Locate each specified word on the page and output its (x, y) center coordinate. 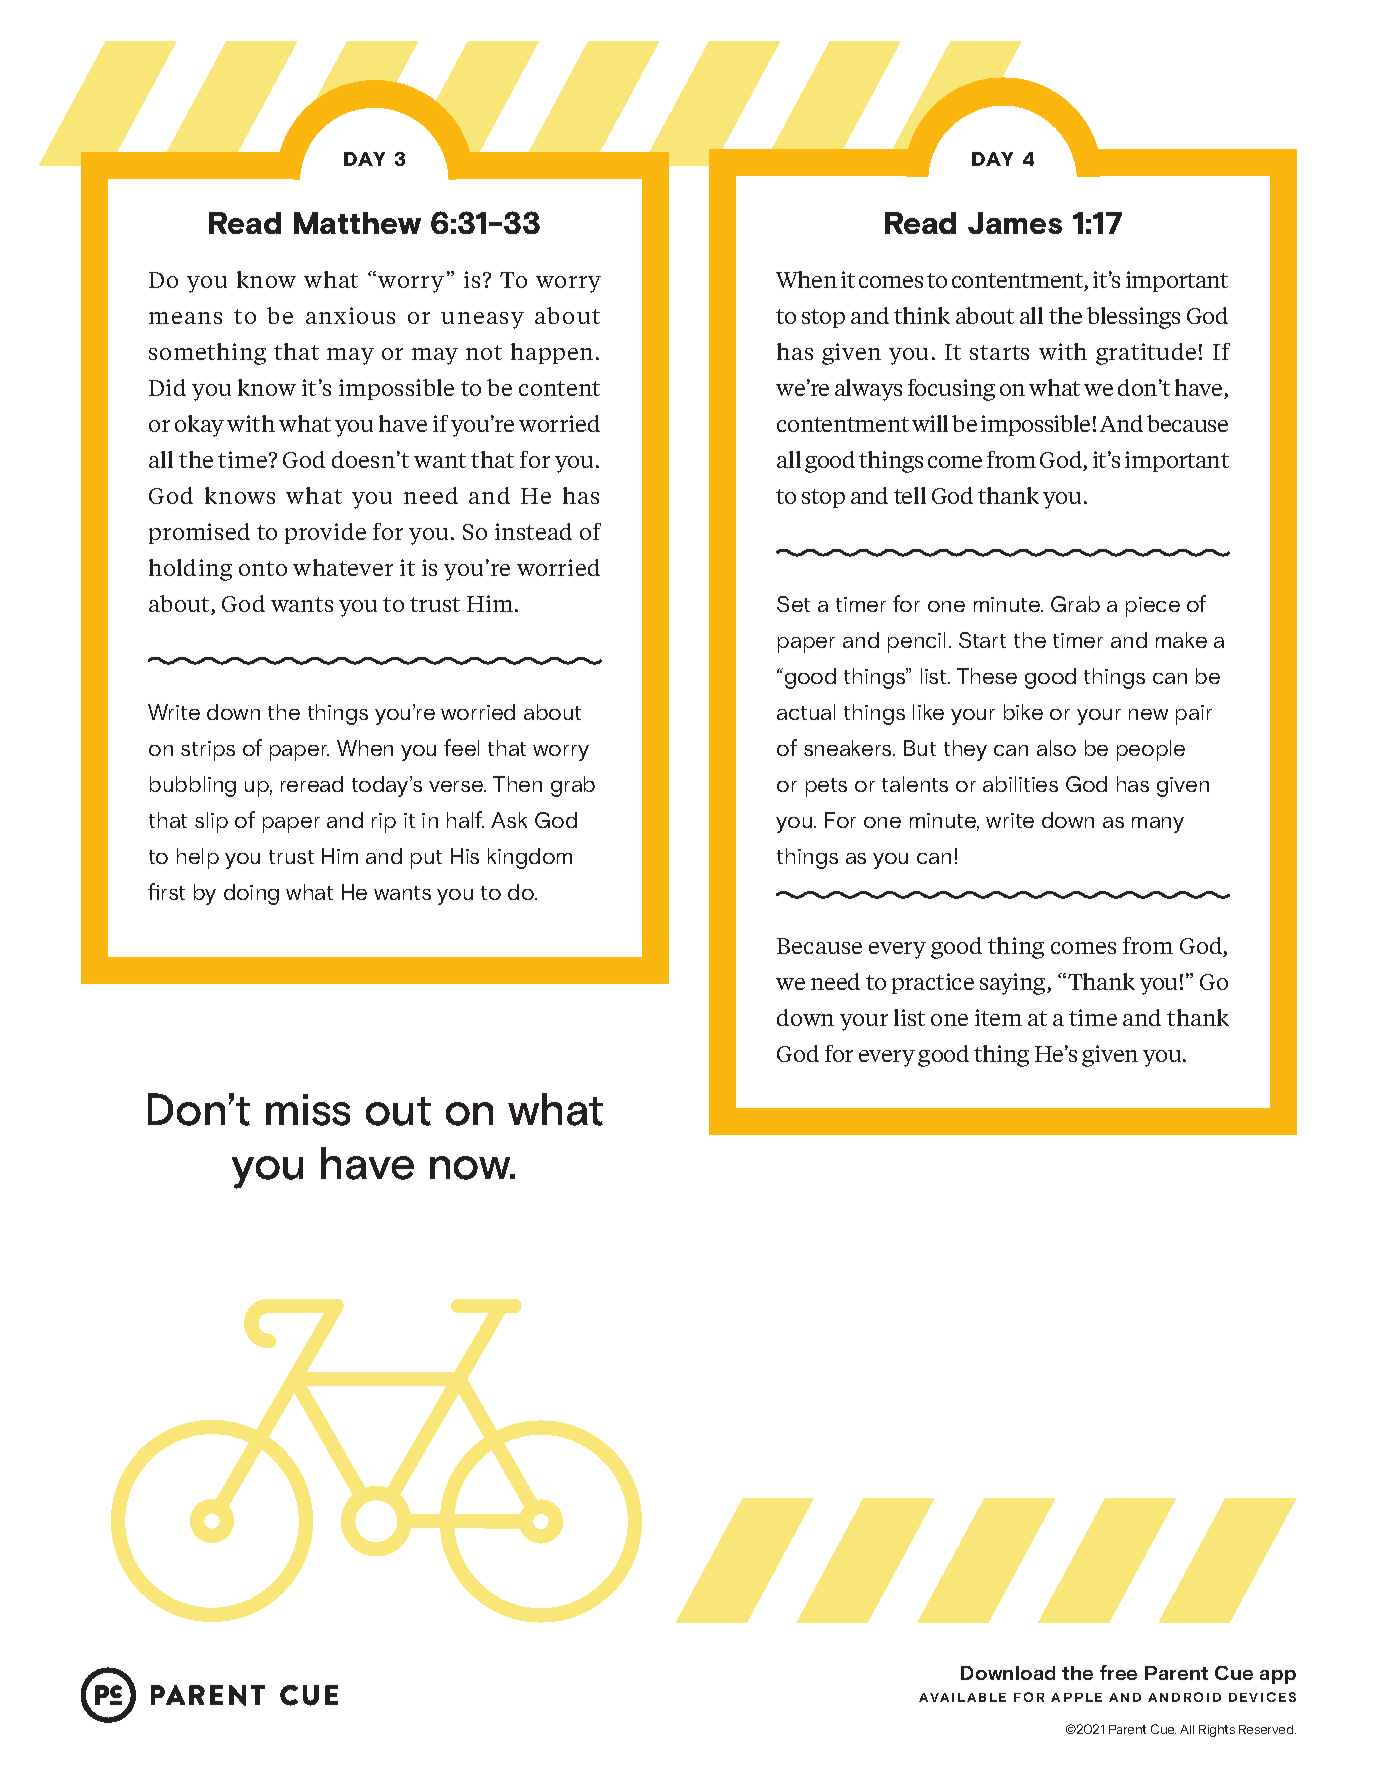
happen (552, 353)
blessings (1133, 318)
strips (208, 751)
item (998, 1017)
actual (806, 712)
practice (933, 983)
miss (308, 1110)
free (1118, 1672)
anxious (350, 315)
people (1151, 750)
